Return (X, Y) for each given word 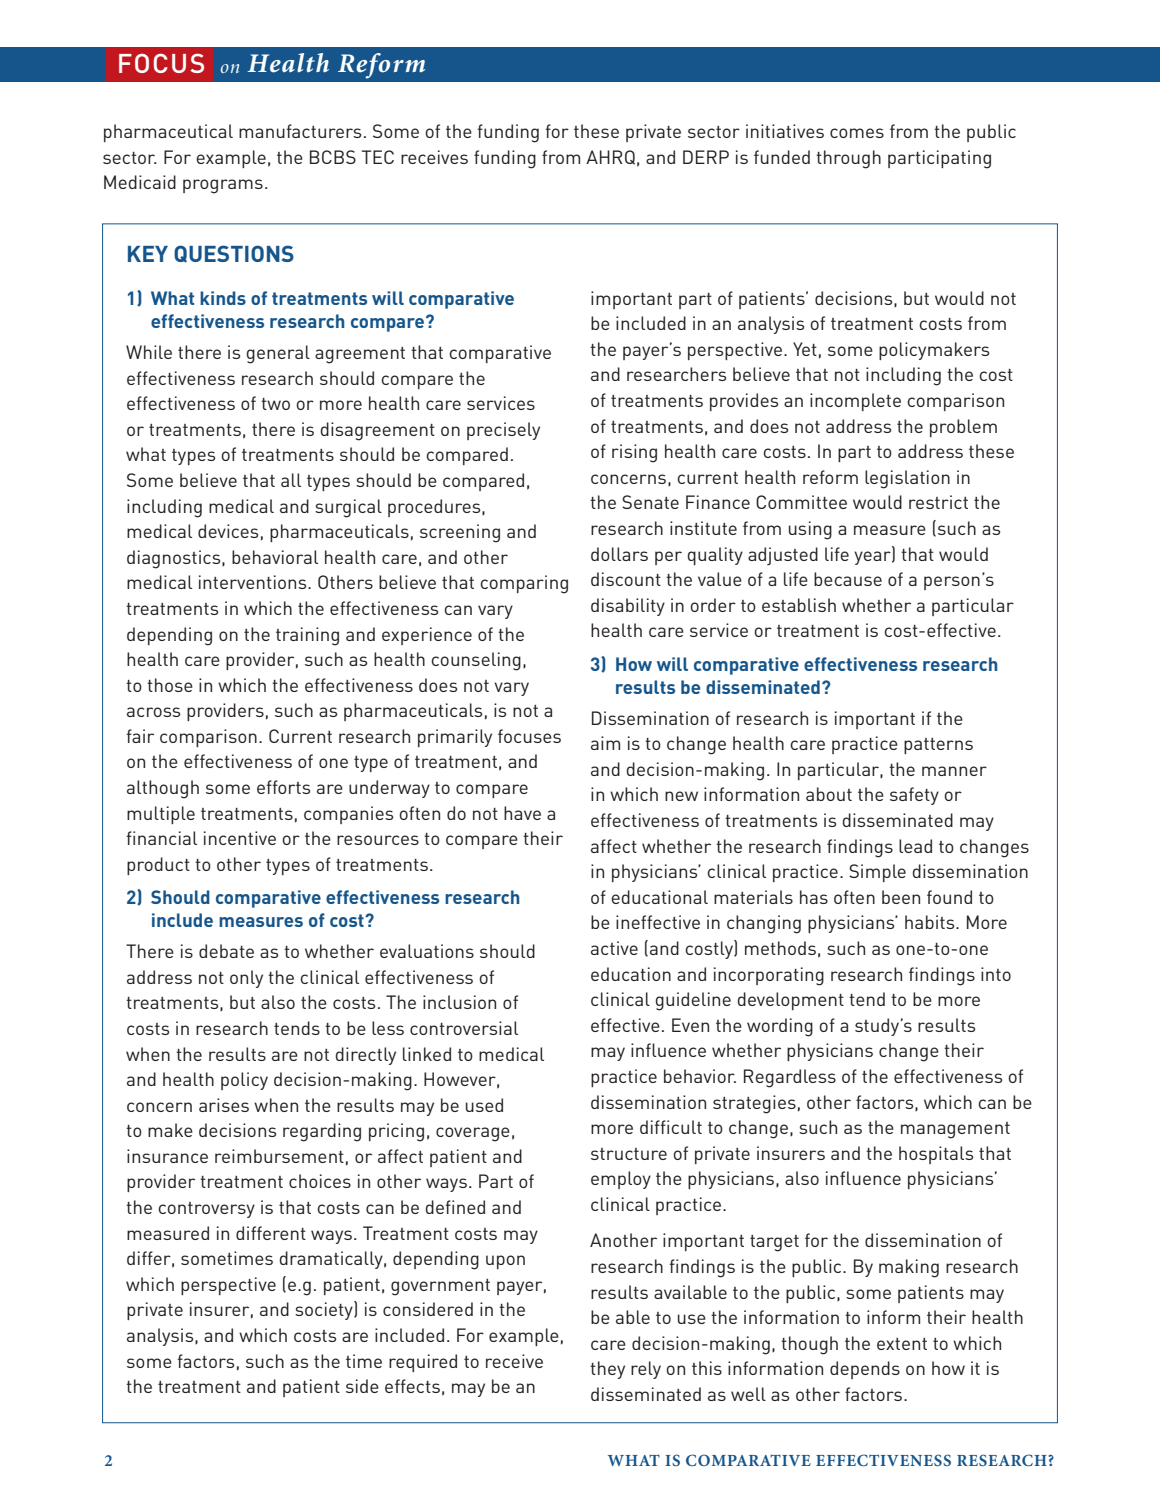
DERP (706, 157)
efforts (283, 787)
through (848, 159)
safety (914, 796)
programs (223, 186)
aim (605, 743)
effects (412, 1386)
